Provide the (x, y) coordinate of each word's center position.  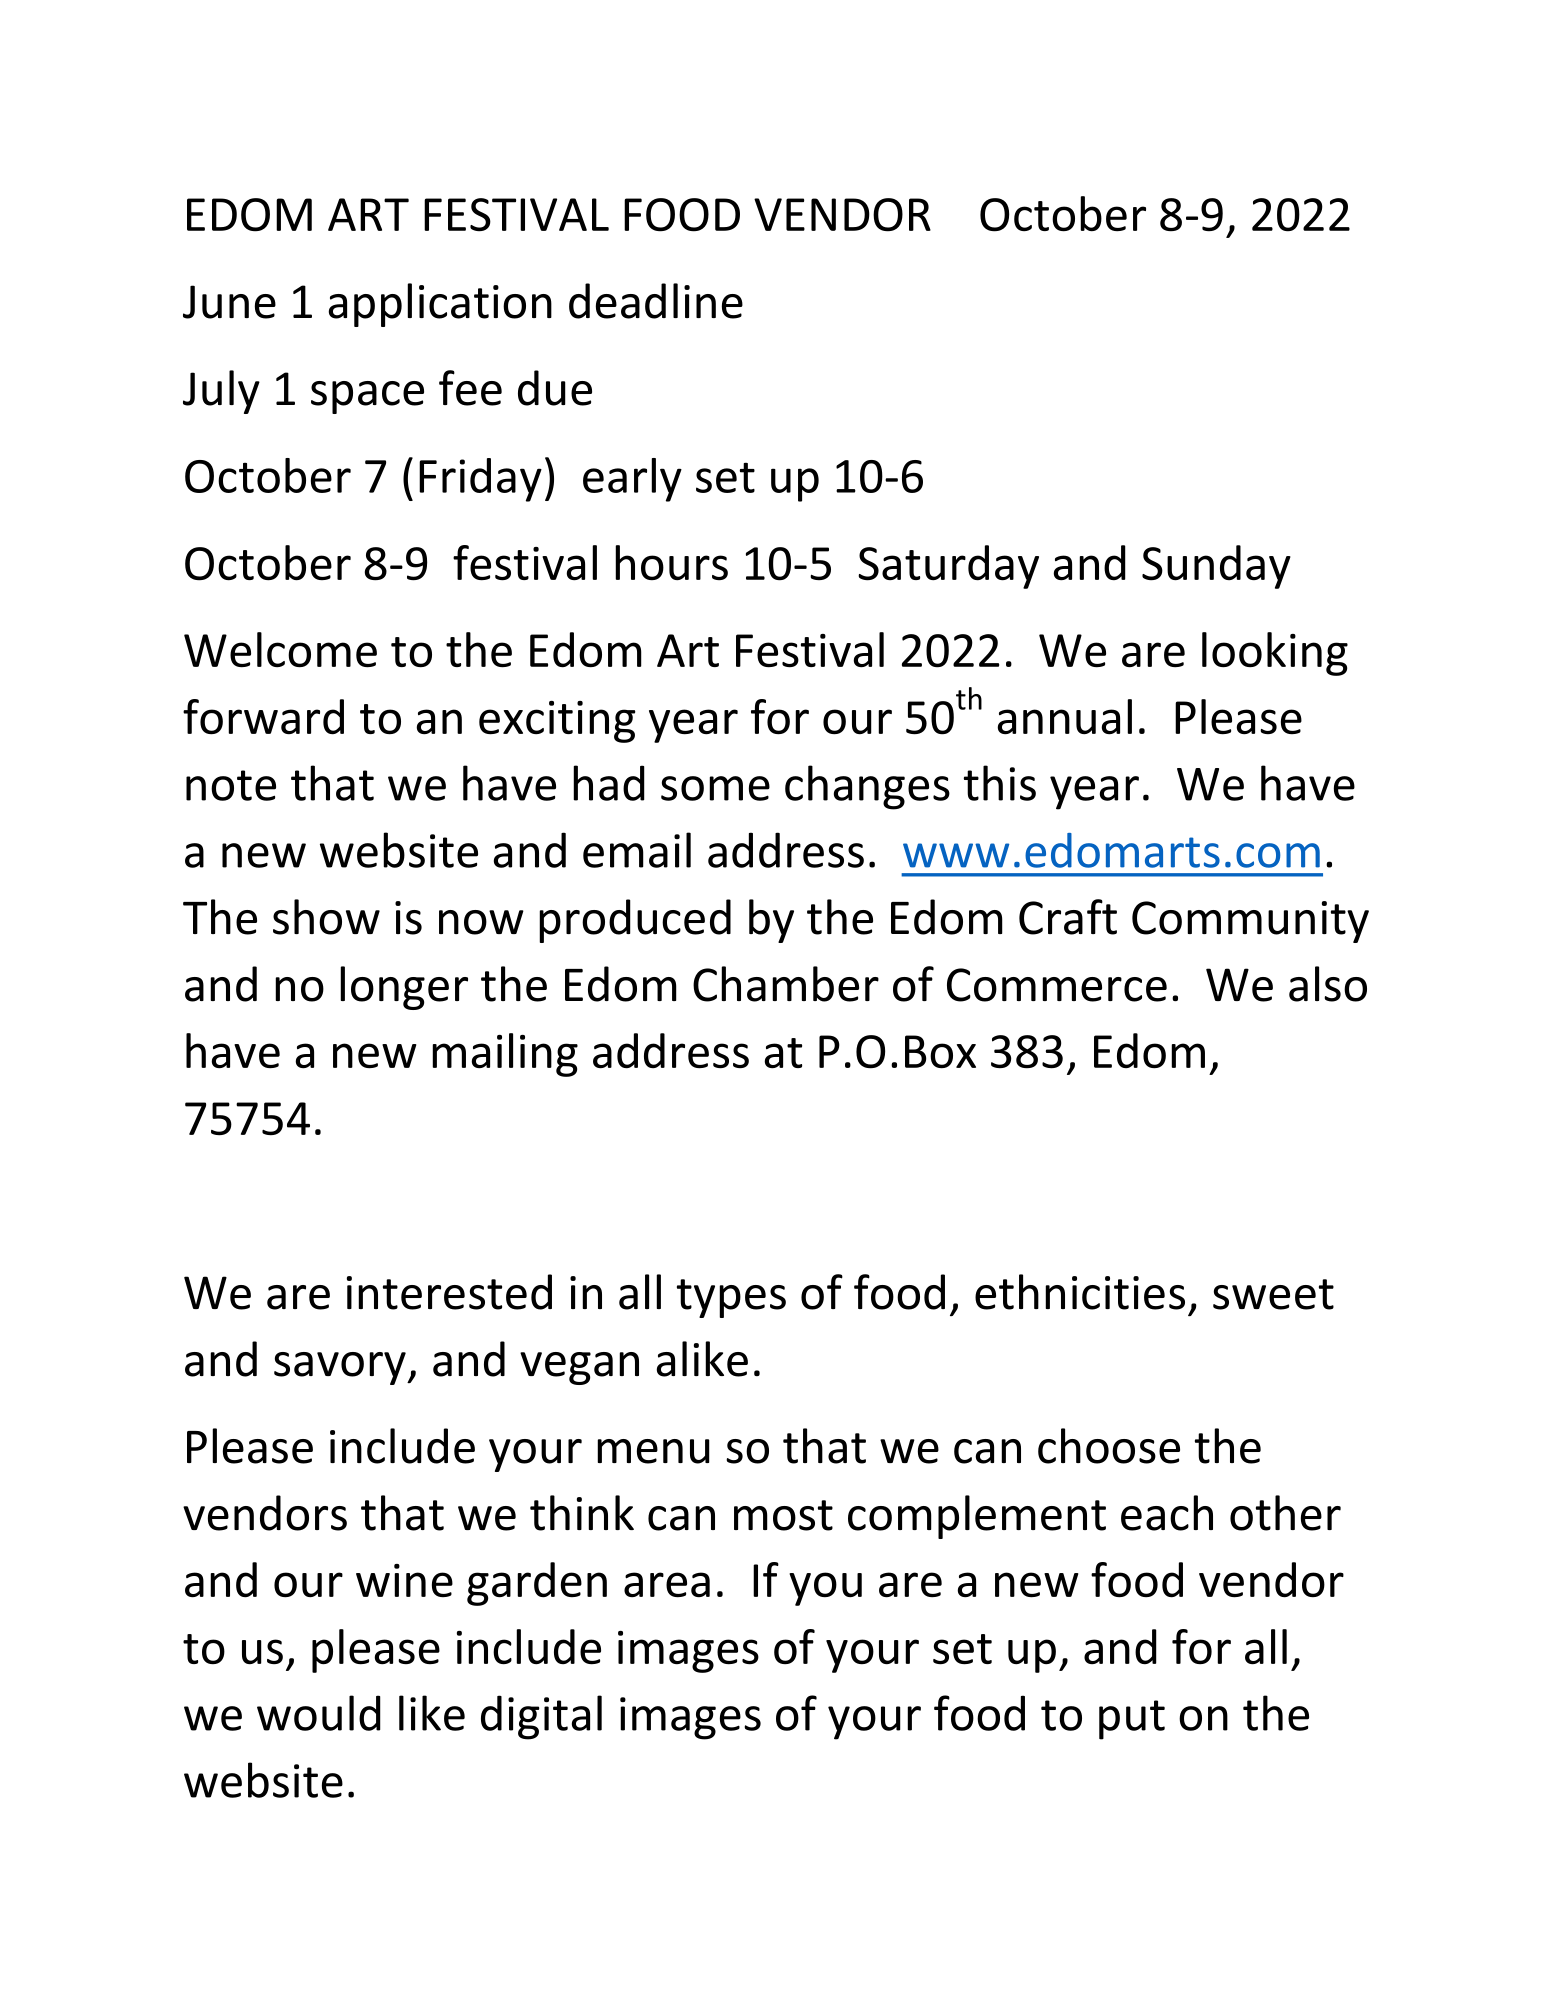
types (731, 1298)
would (319, 1713)
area (667, 1585)
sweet (1273, 1294)
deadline (656, 301)
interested (449, 1292)
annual (1064, 717)
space (367, 397)
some (715, 788)
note (231, 785)
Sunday (1216, 567)
